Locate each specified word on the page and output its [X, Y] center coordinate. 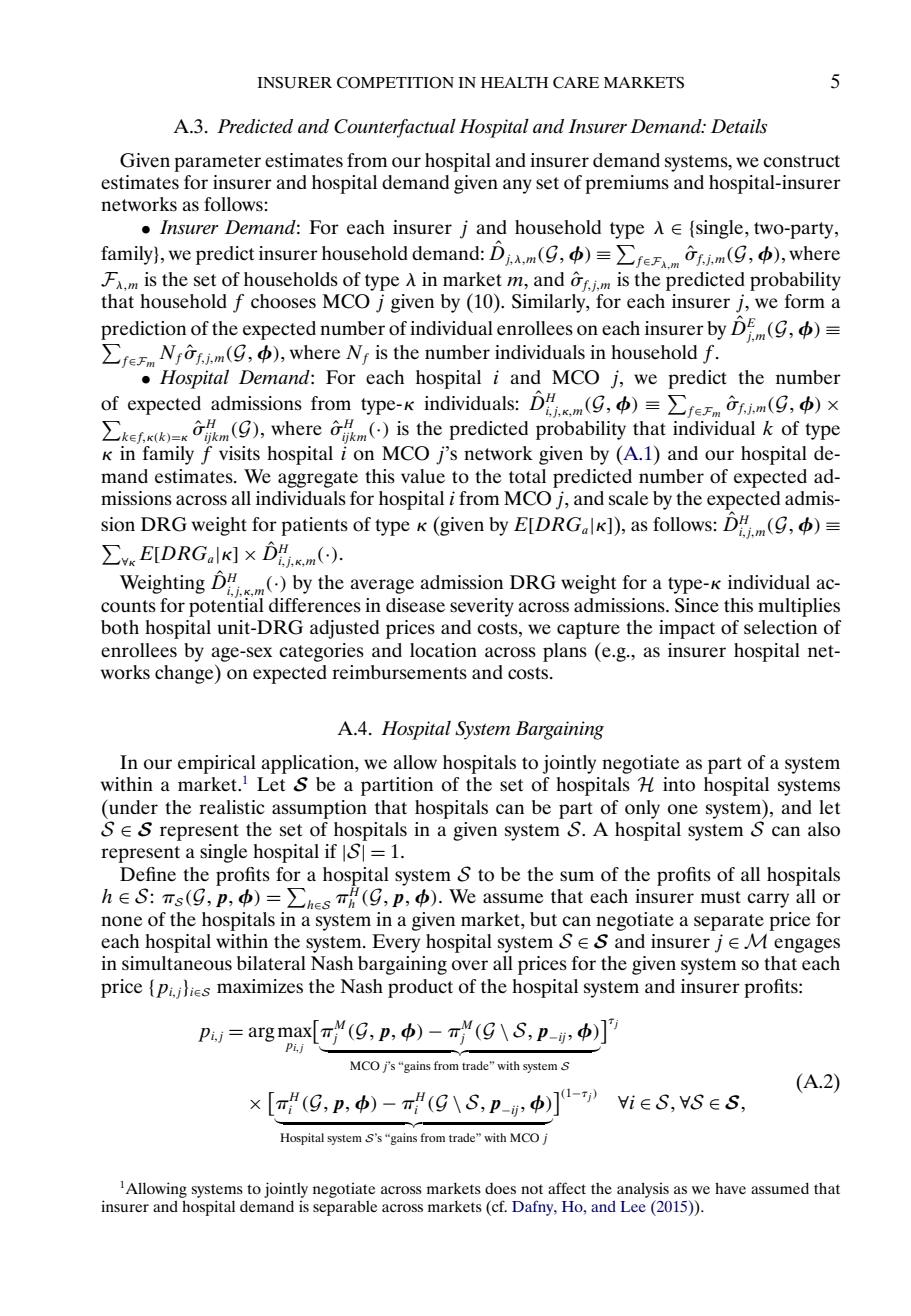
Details [739, 126]
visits [239, 453]
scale [628, 498]
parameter [217, 163]
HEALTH [514, 82]
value [423, 476]
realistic [232, 807]
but [543, 919]
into [679, 784]
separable [345, 1208]
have [730, 1188]
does [500, 1188]
